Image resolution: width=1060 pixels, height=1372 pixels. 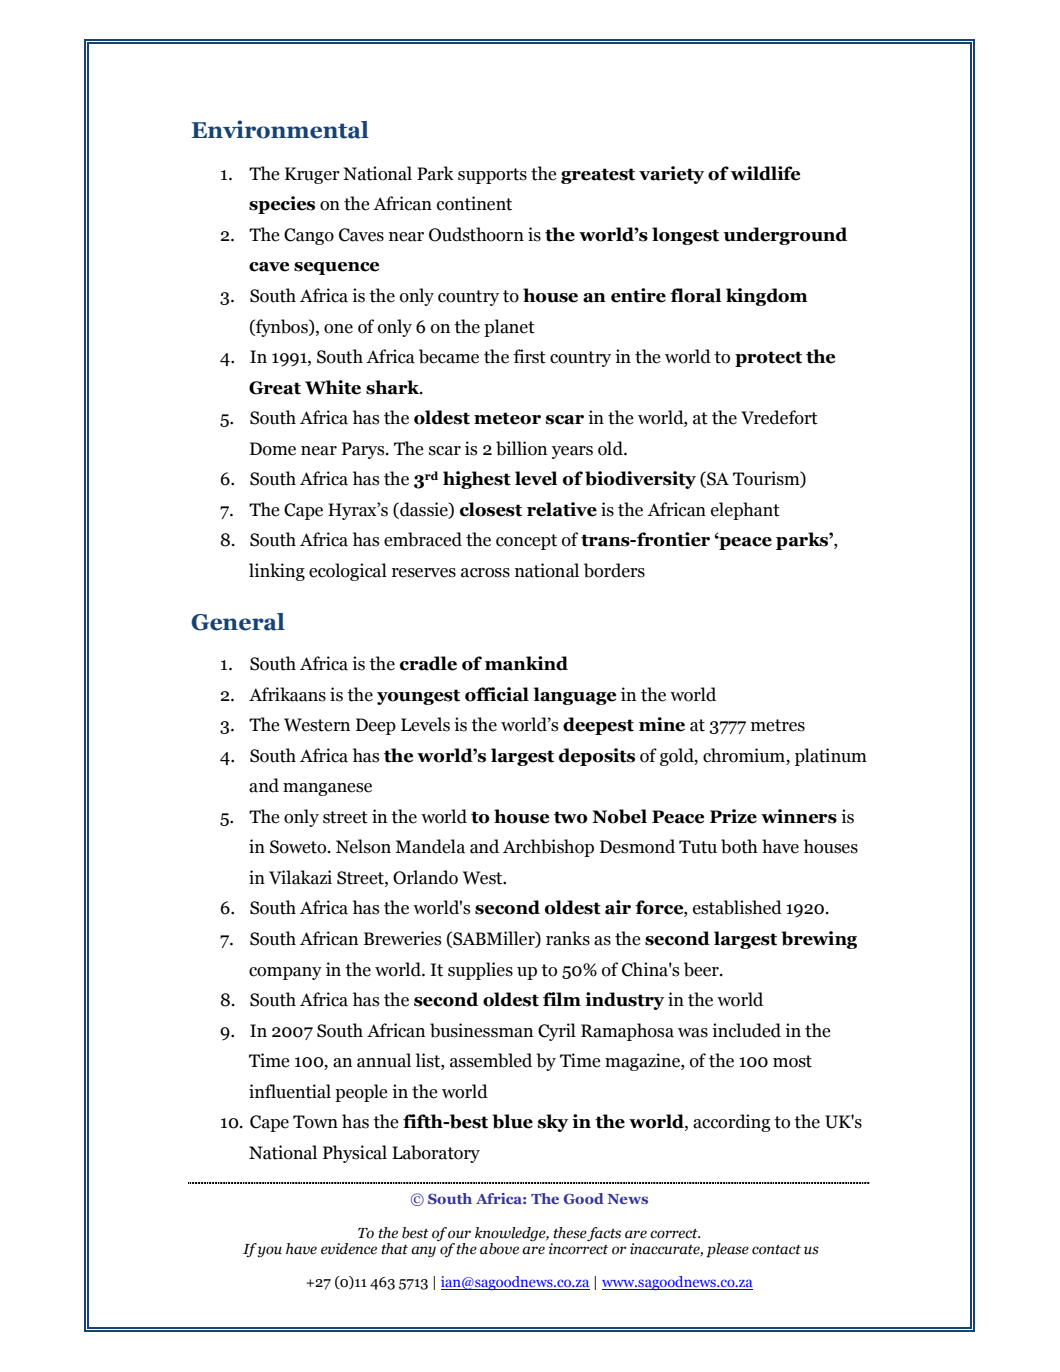 What do you see at coordinates (570, 1233) in the page?
I see `these` at bounding box center [570, 1233].
